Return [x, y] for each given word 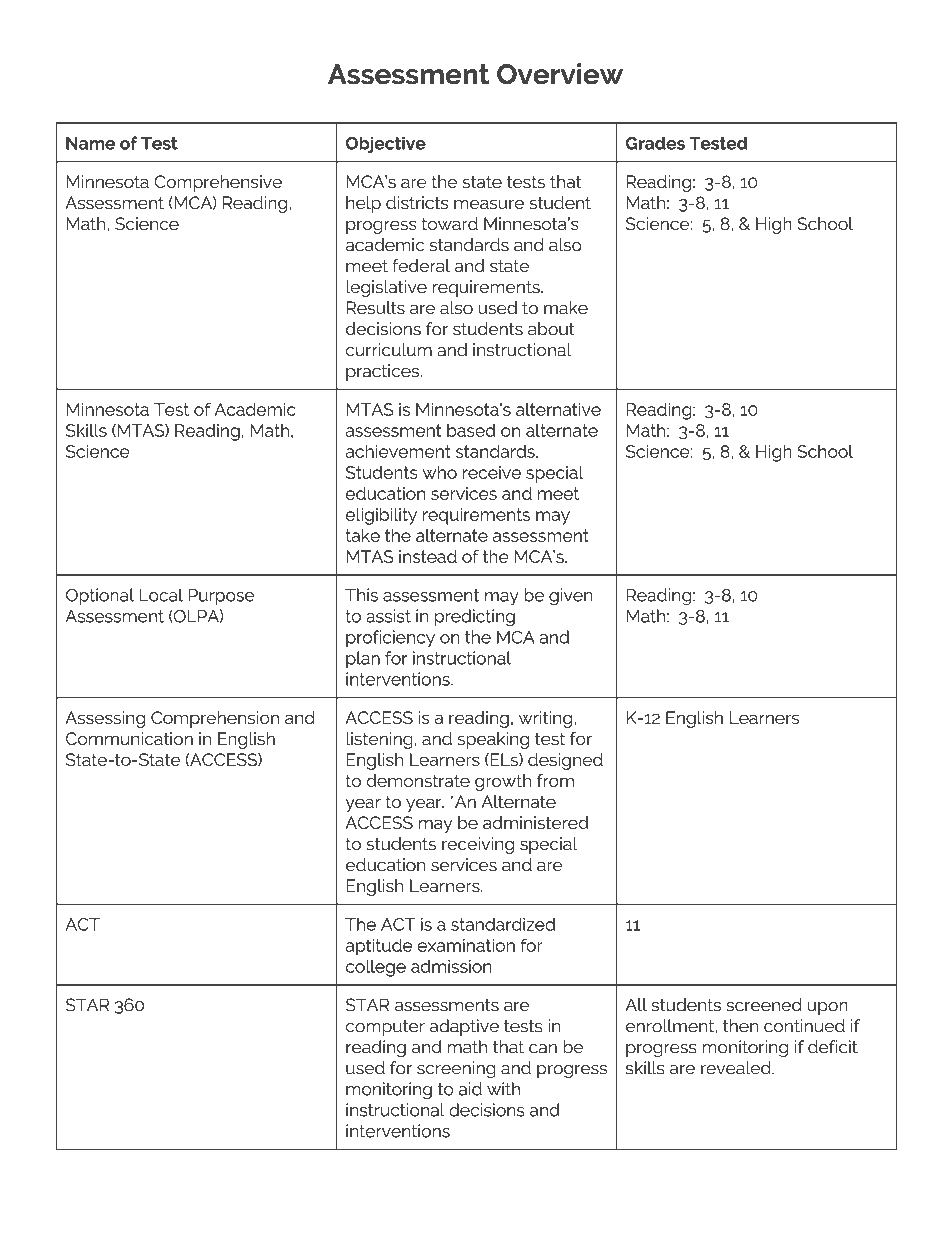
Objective [385, 144]
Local [161, 595]
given [570, 597]
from [555, 781]
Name [90, 143]
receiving [478, 845]
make [566, 308]
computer [385, 1028]
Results [375, 308]
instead [428, 556]
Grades [655, 143]
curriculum [389, 350]
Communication [129, 738]
